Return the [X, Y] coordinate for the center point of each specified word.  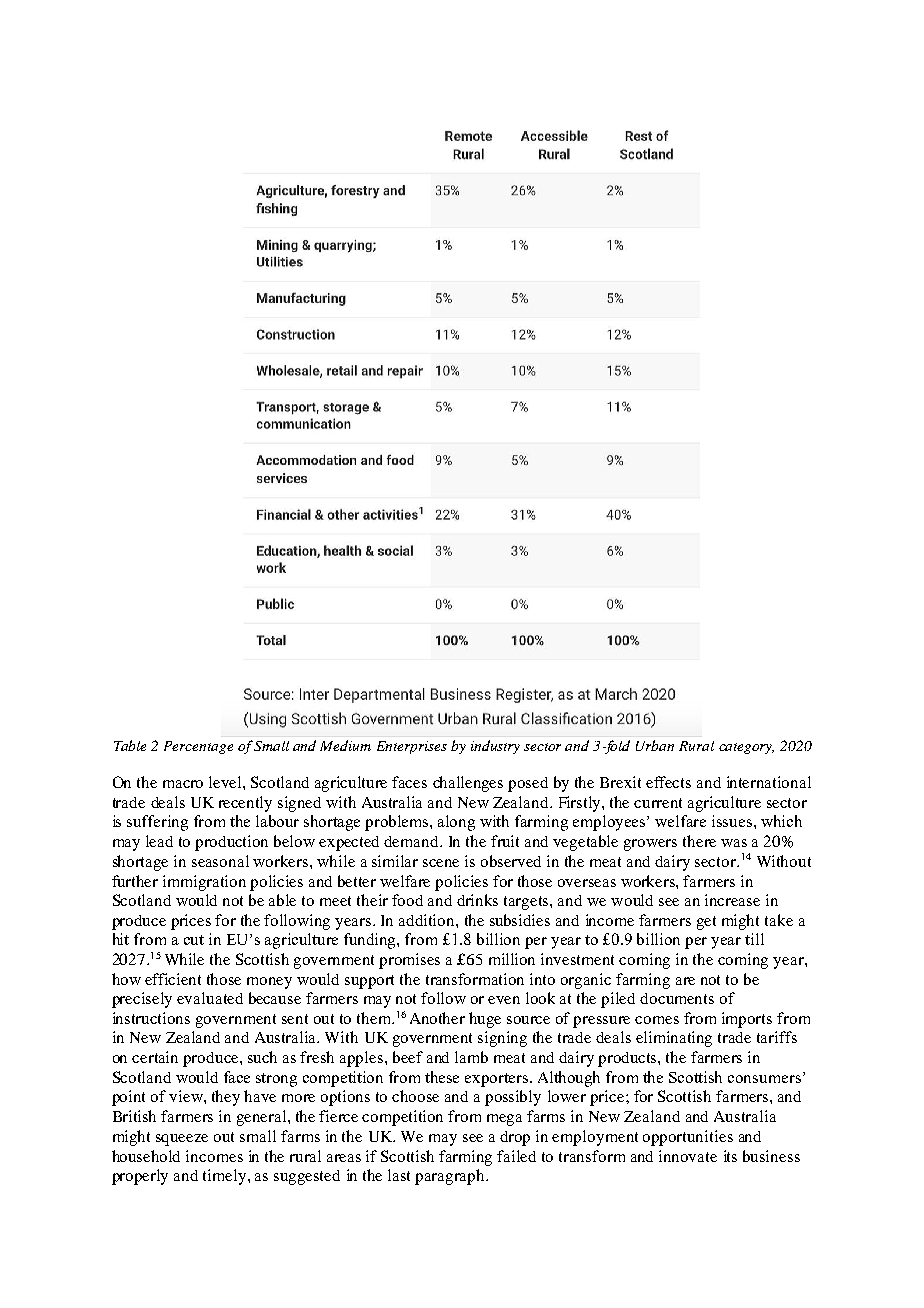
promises [409, 961]
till [754, 939]
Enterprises [412, 747]
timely [226, 1177]
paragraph [451, 1177]
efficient [173, 979]
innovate [688, 1156]
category [746, 748]
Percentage [198, 747]
